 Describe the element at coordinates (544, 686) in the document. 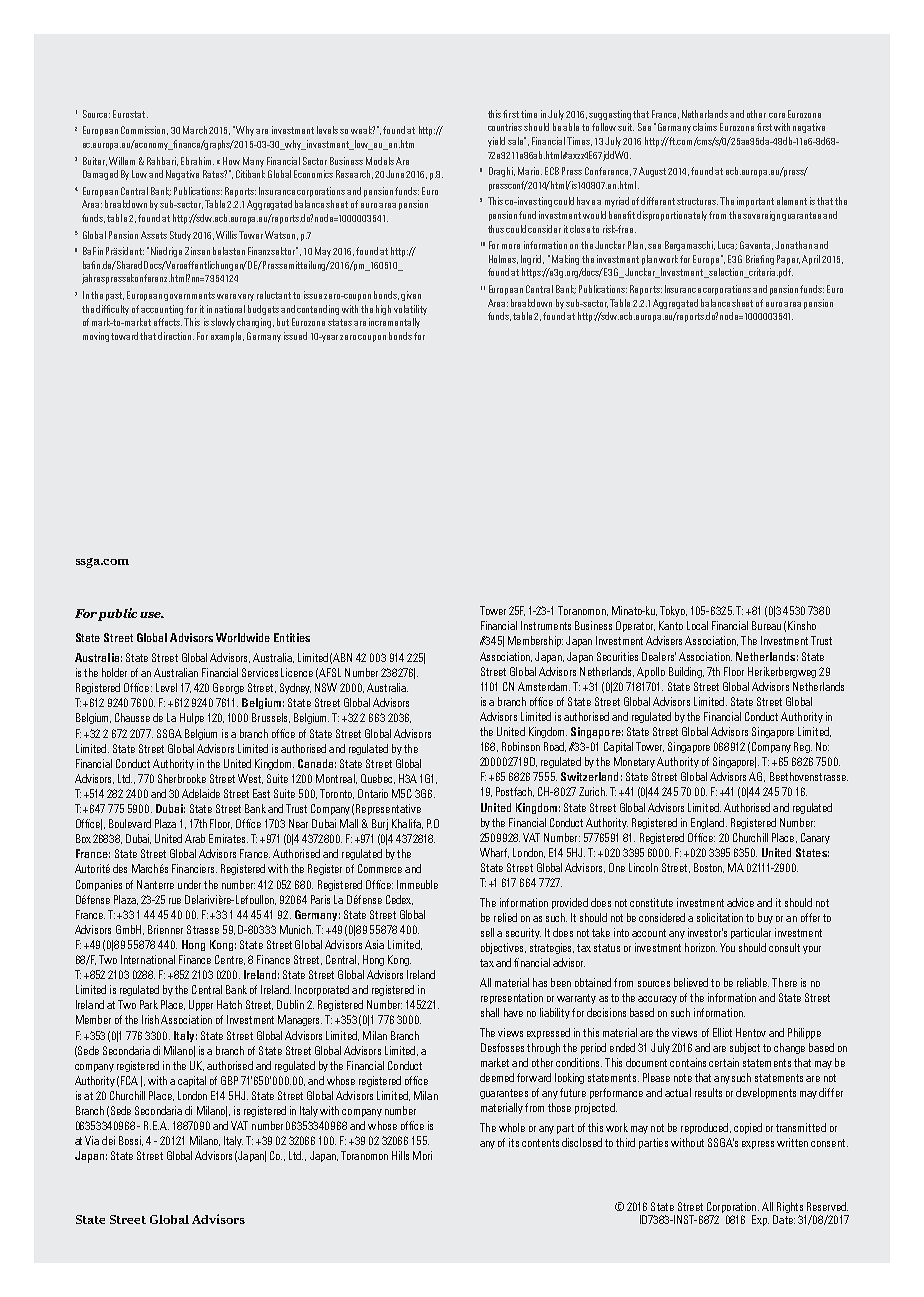

I see `Amsterdam` at that location.
